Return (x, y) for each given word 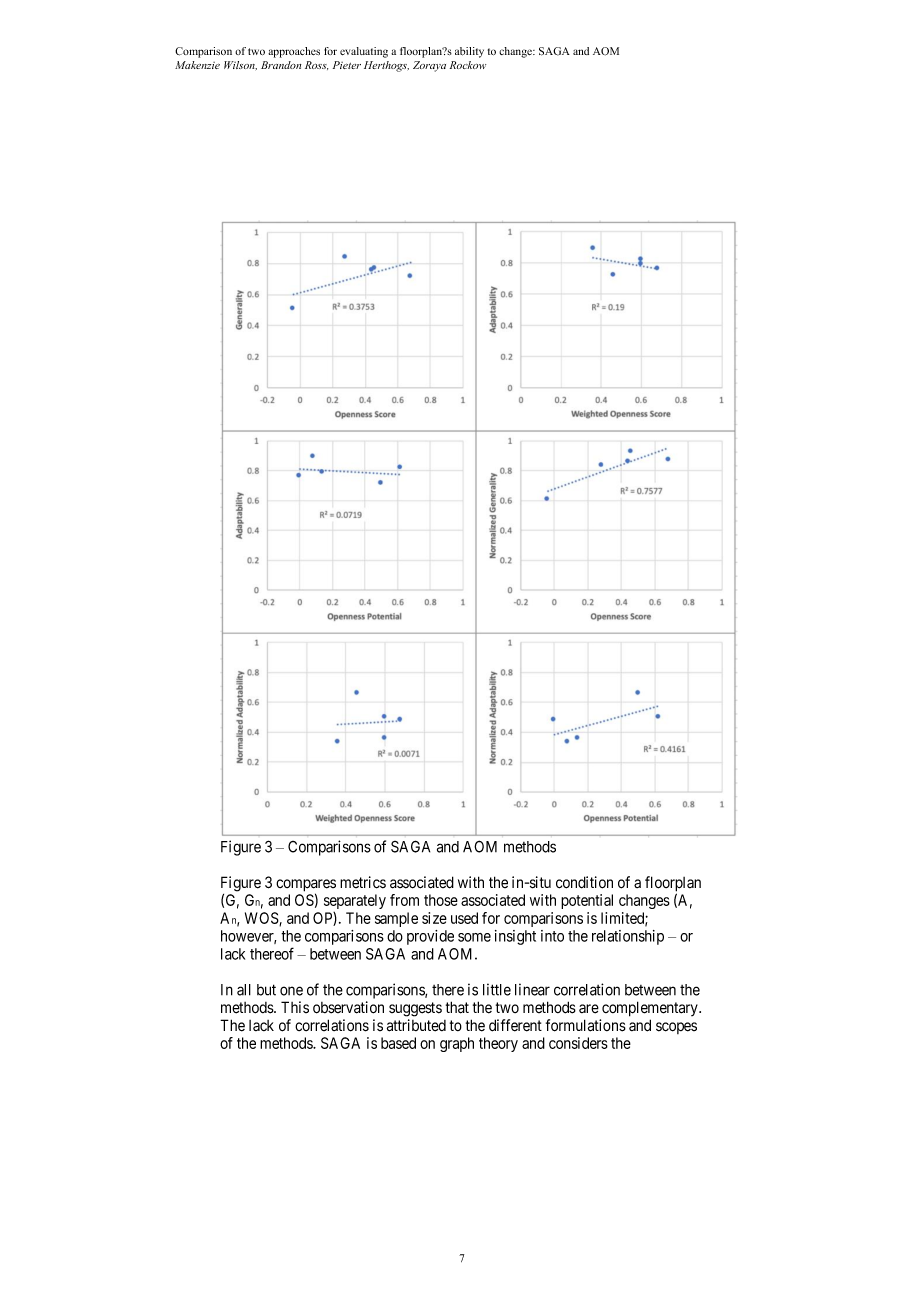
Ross (316, 65)
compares (306, 886)
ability (469, 52)
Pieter (347, 65)
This (295, 1007)
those (441, 900)
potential (587, 901)
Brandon (281, 65)
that (457, 1007)
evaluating (364, 52)
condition (584, 882)
